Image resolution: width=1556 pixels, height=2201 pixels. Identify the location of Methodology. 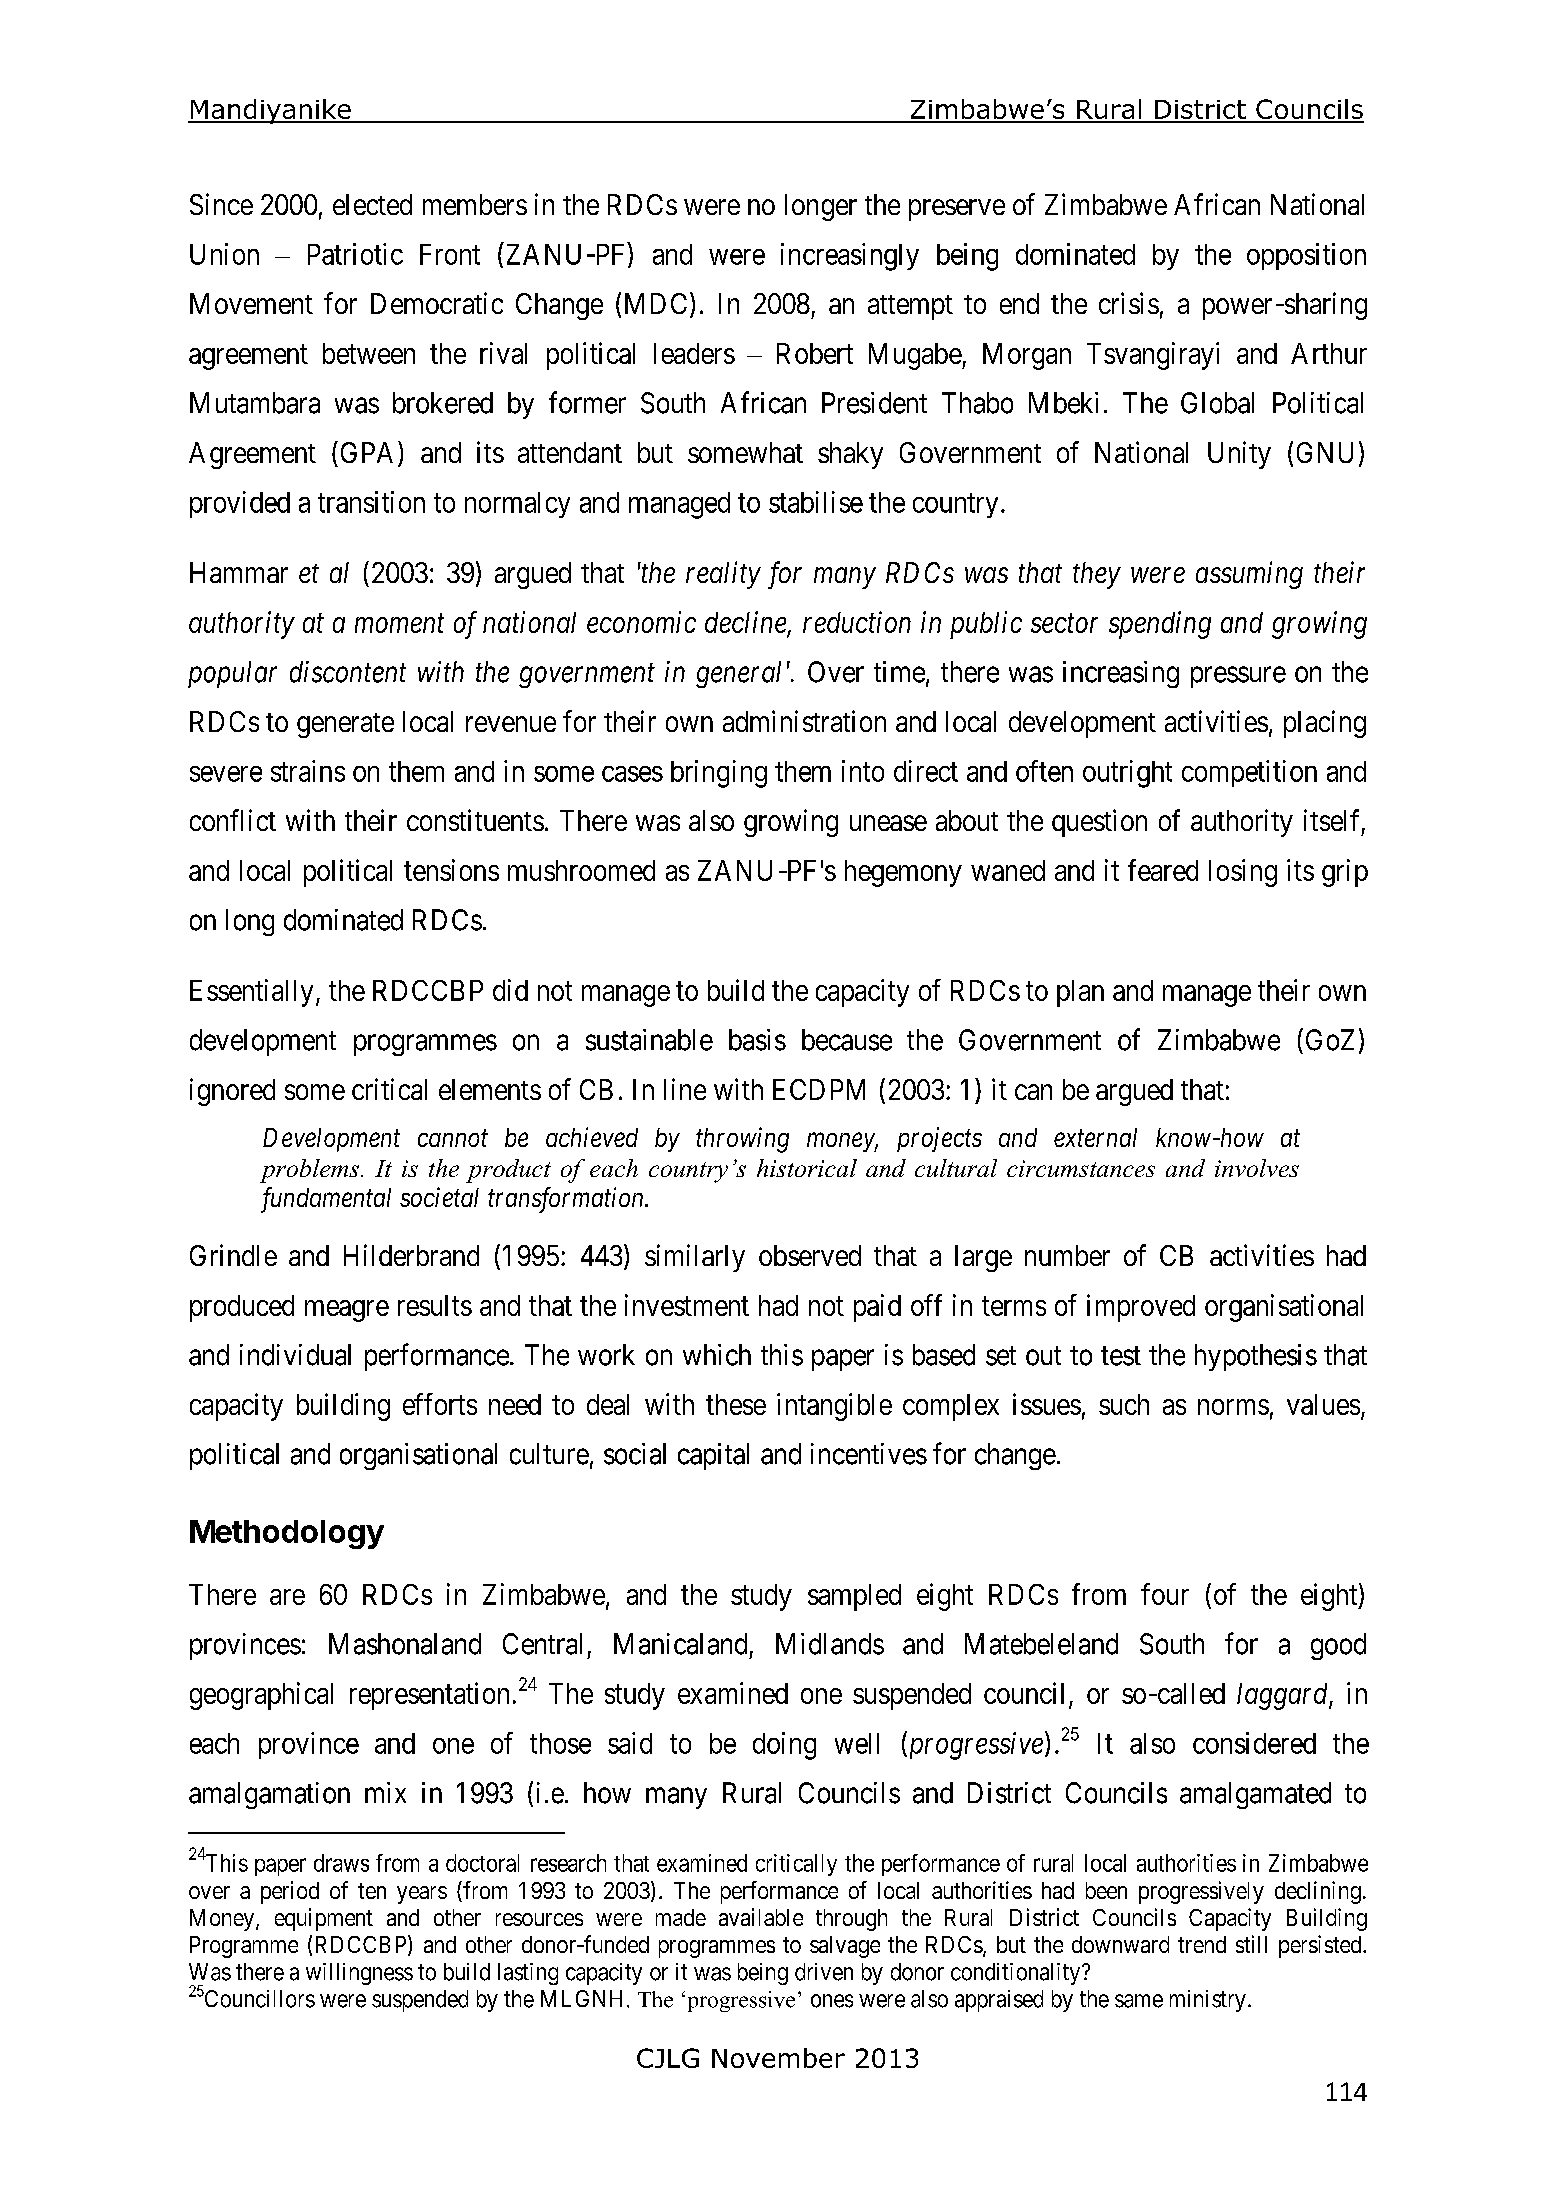
(287, 1534).
